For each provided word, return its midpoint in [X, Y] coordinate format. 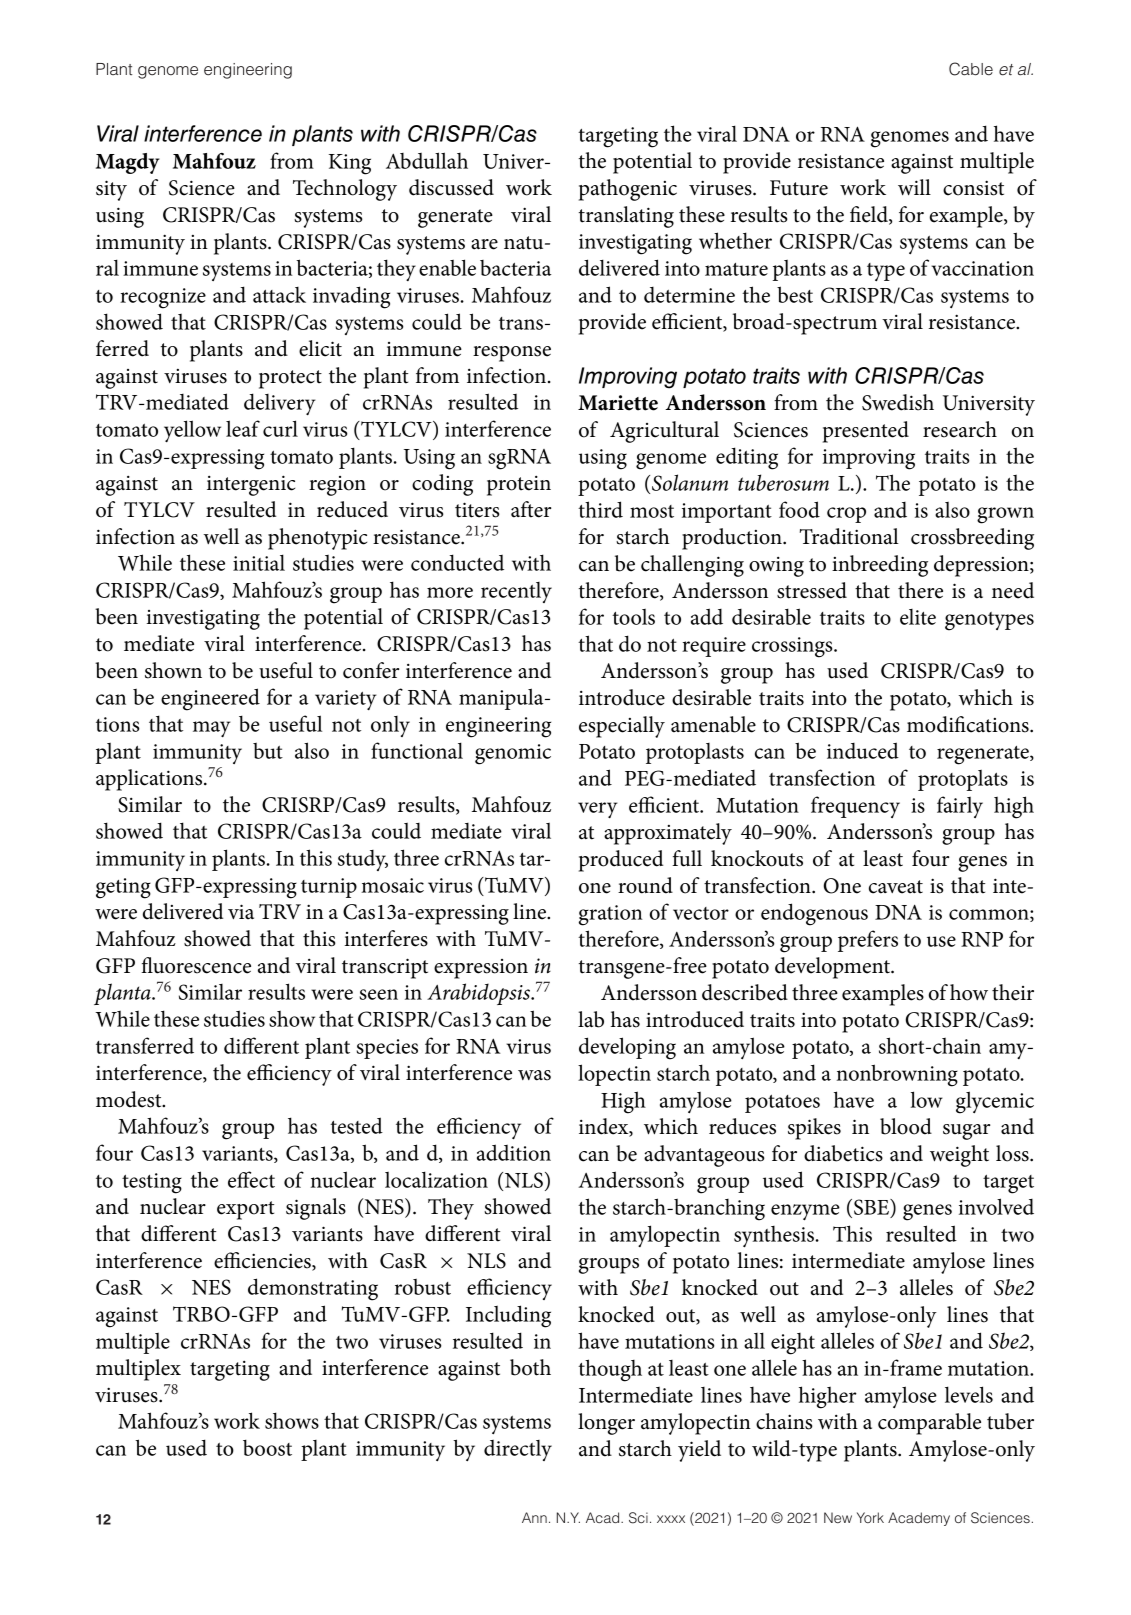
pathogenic [628, 190]
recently [516, 592]
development [833, 968]
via [241, 912]
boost [267, 1448]
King [350, 164]
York [870, 1517]
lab [591, 1019]
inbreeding [880, 566]
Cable [971, 69]
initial [259, 562]
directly [518, 1450]
